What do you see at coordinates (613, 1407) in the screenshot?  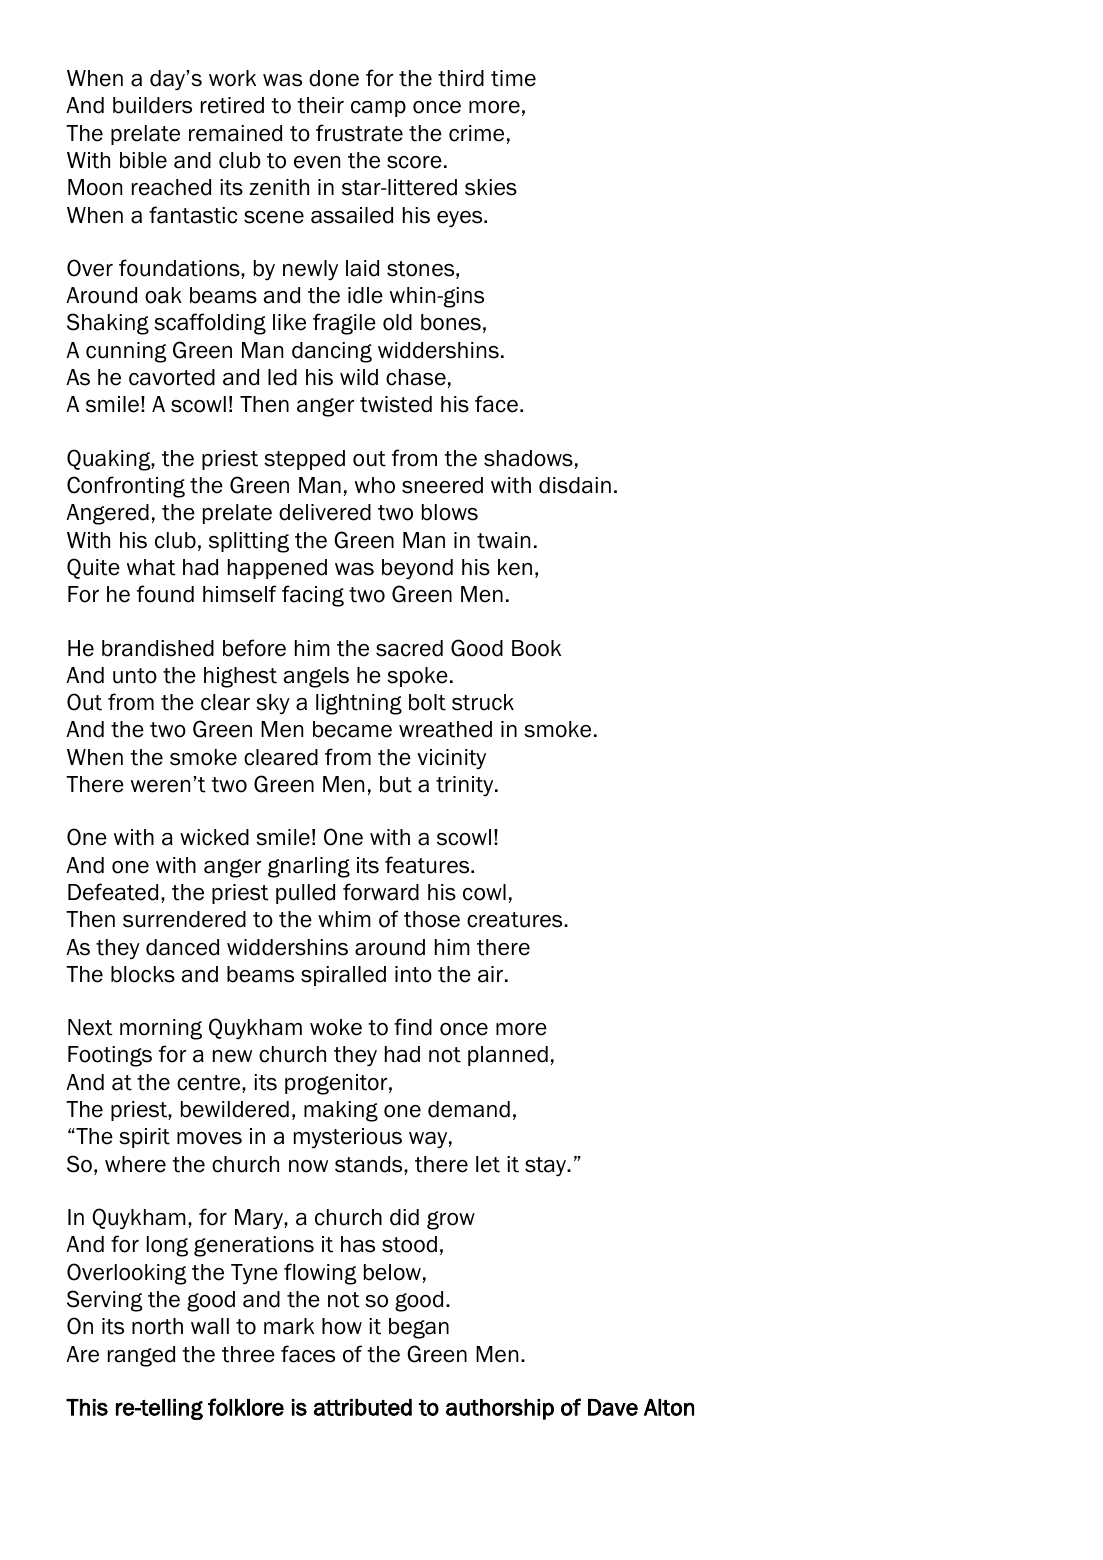 I see `Dave` at bounding box center [613, 1407].
